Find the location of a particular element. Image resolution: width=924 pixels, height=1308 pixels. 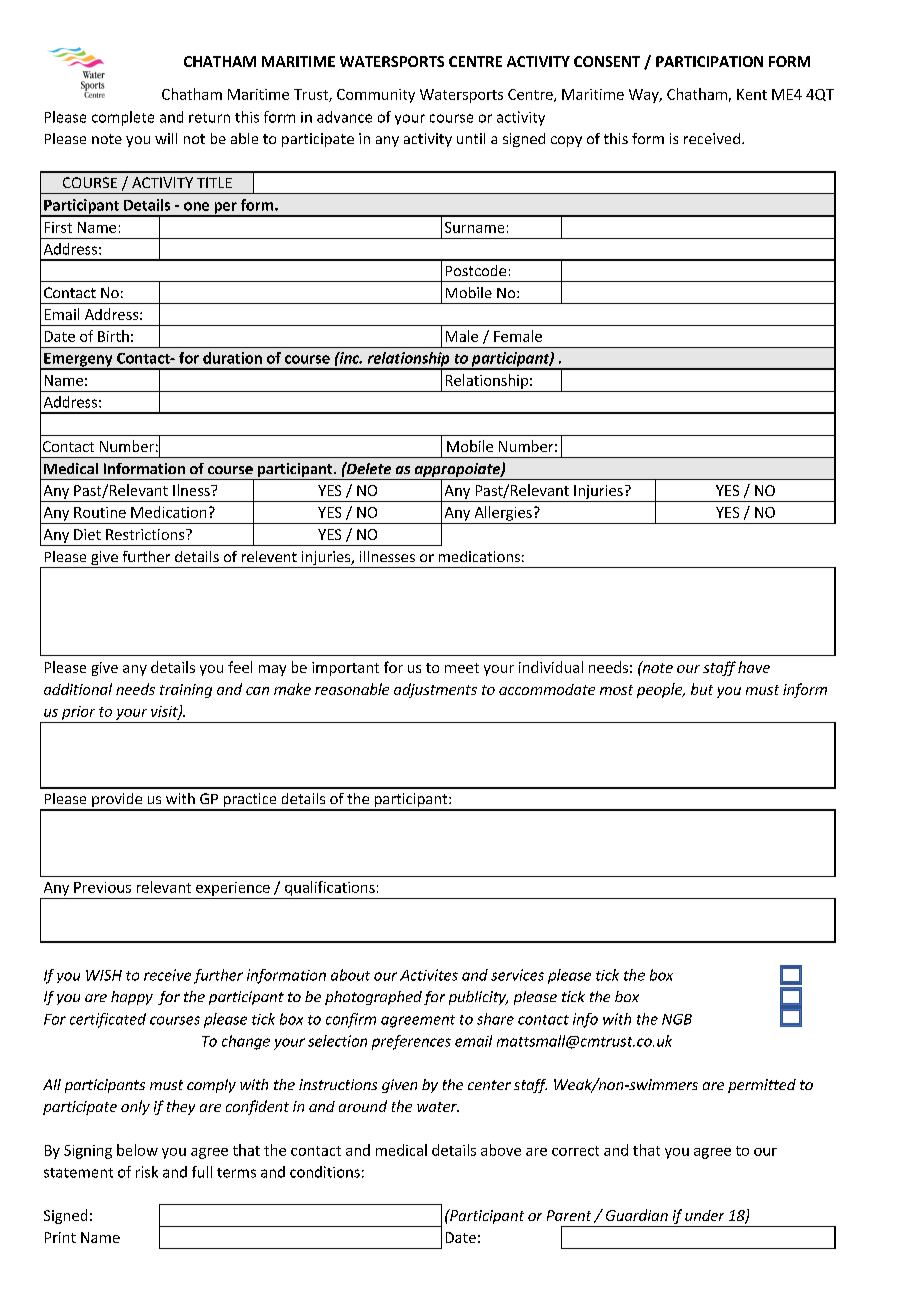

Community is located at coordinates (376, 96).
